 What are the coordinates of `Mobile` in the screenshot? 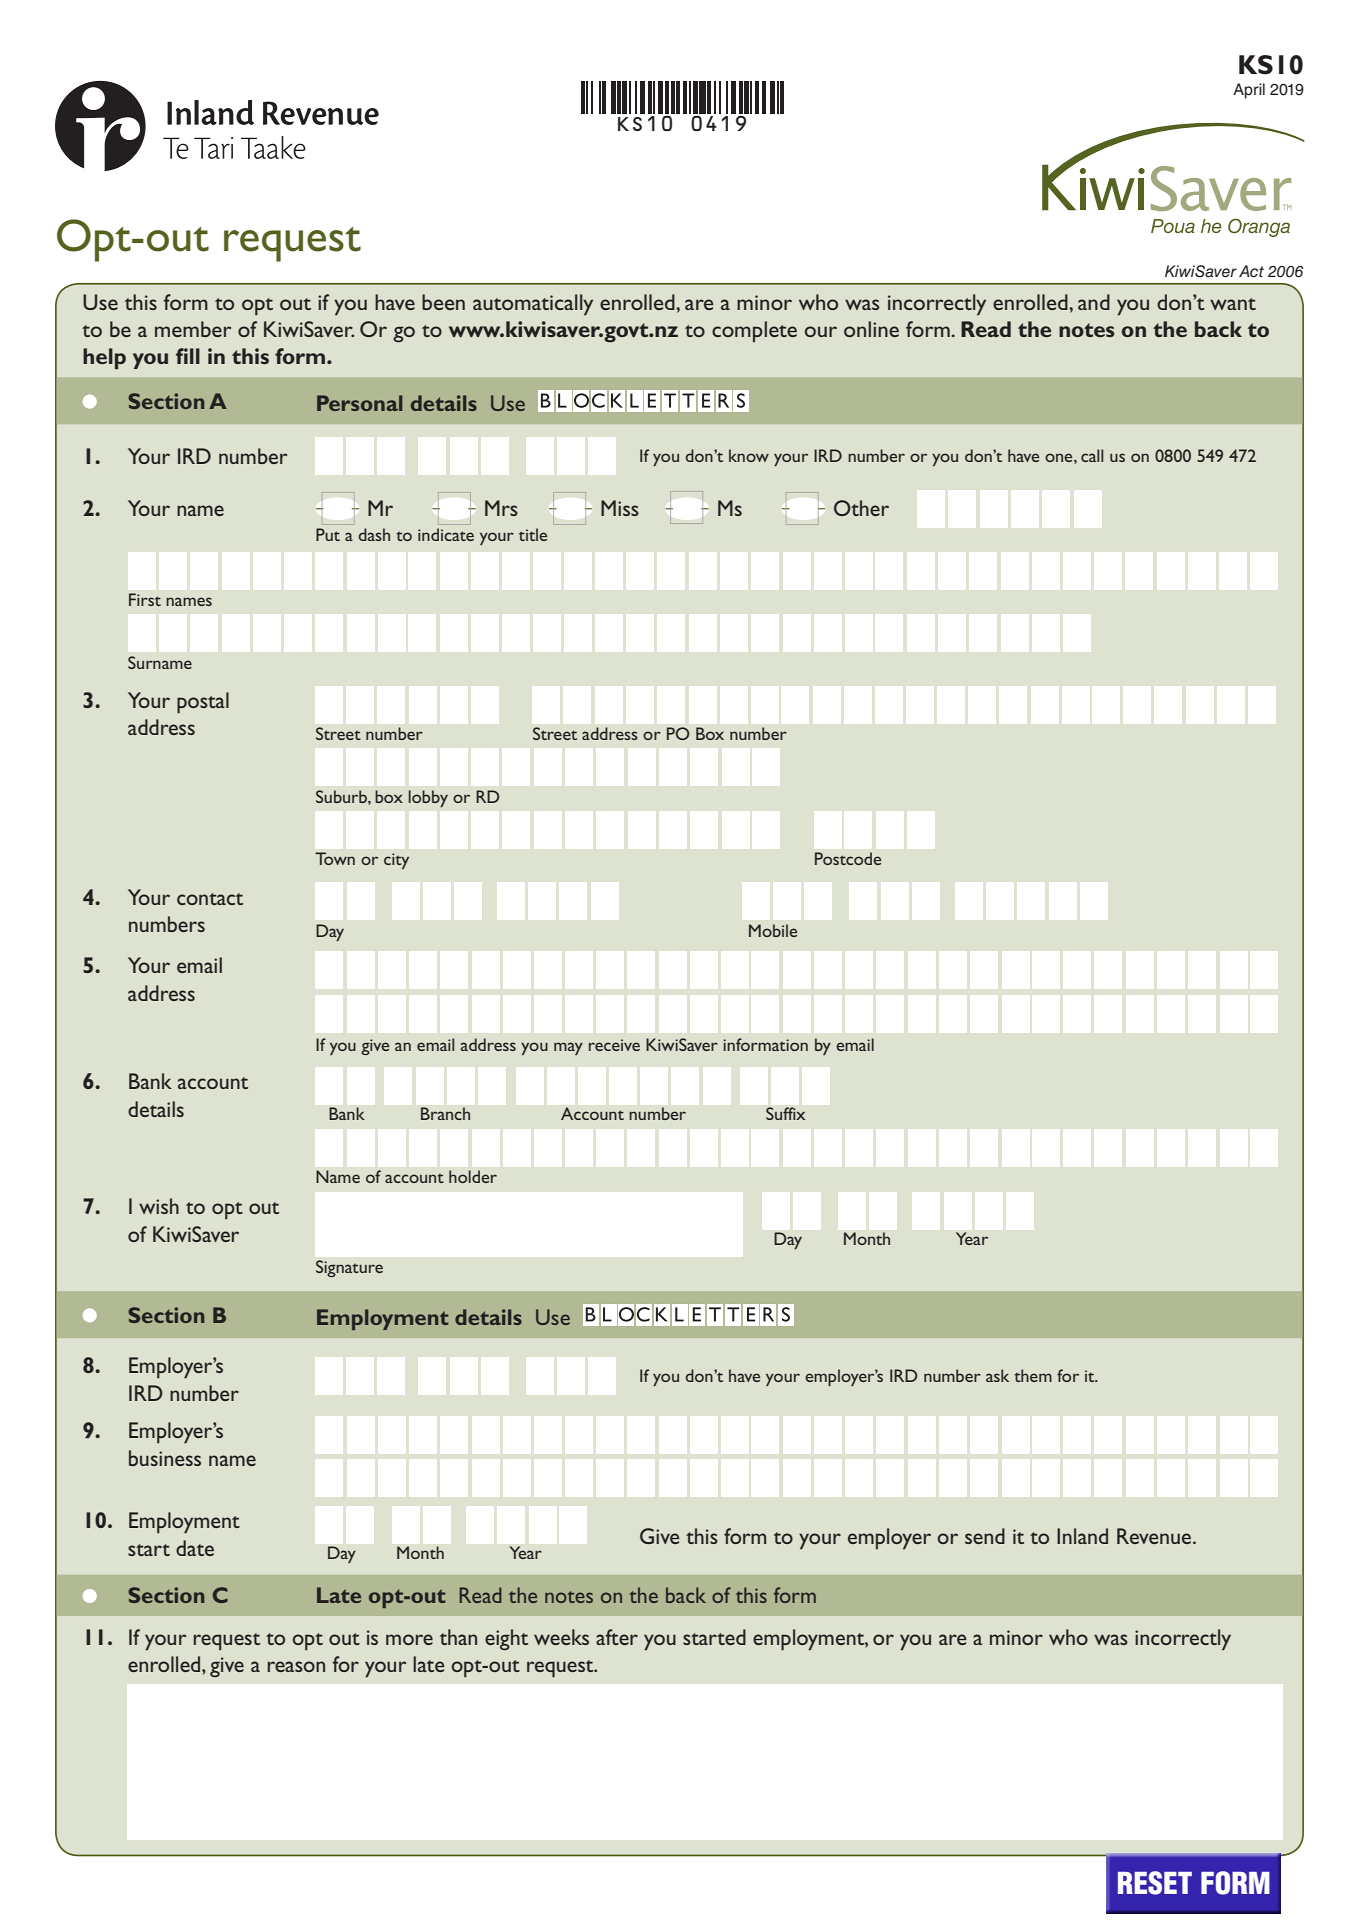 It's located at (773, 930).
